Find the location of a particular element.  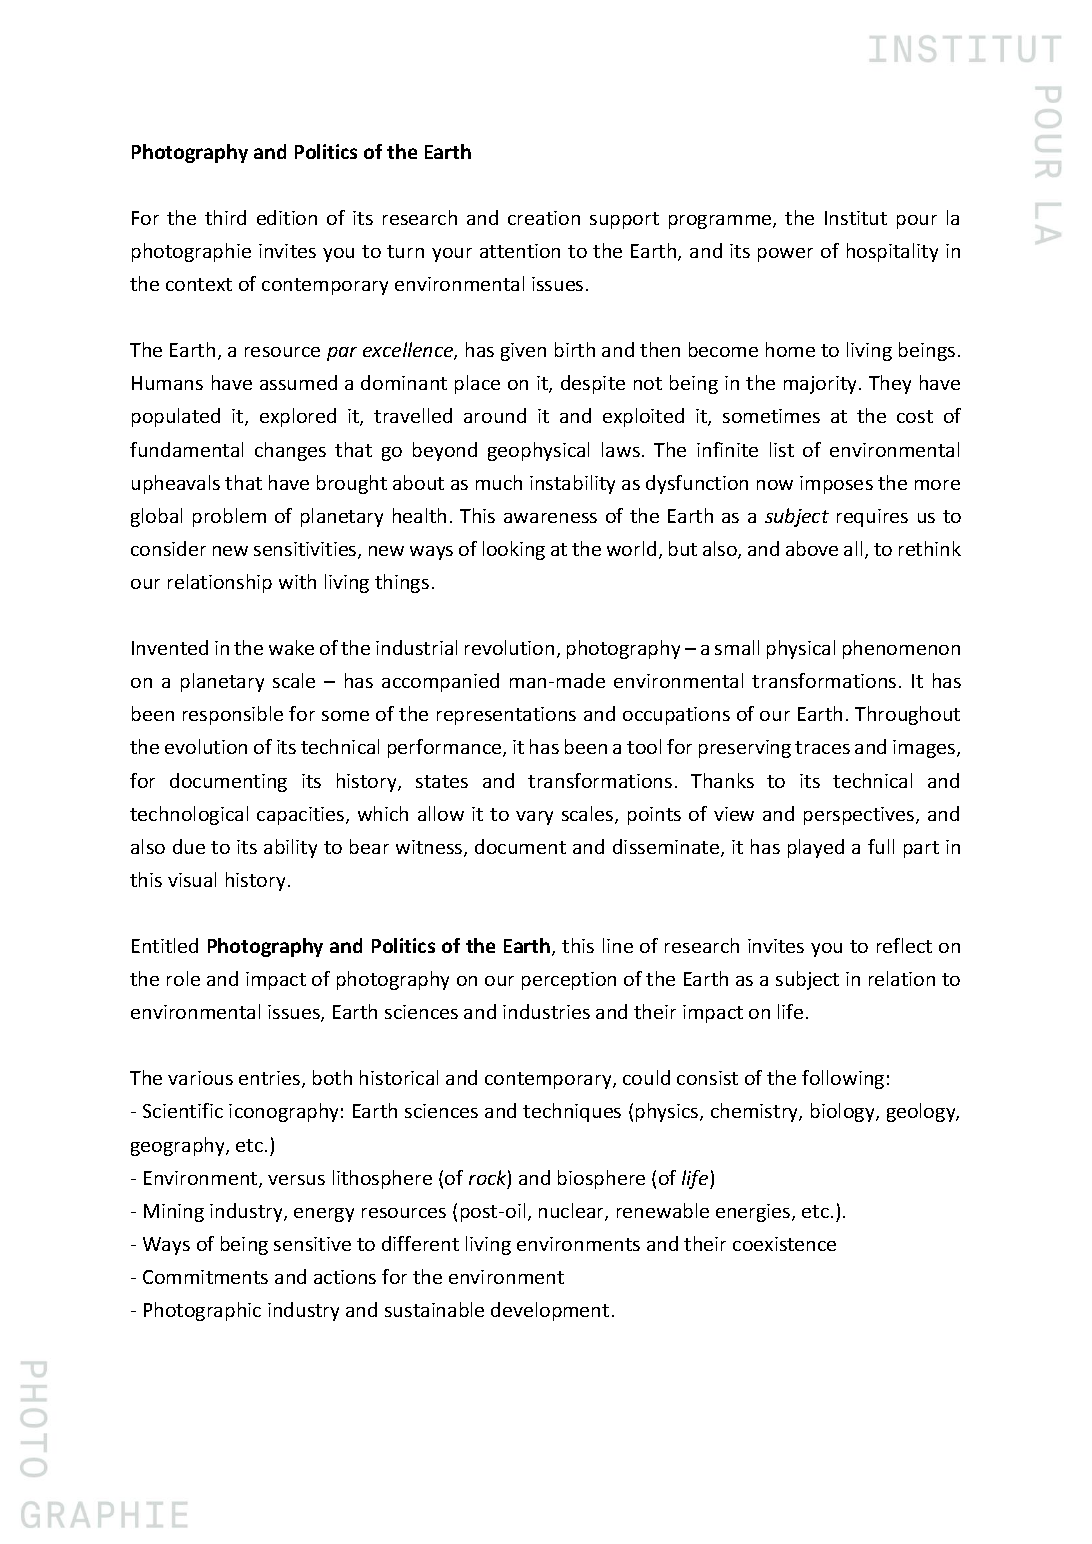

visual is located at coordinates (192, 879).
